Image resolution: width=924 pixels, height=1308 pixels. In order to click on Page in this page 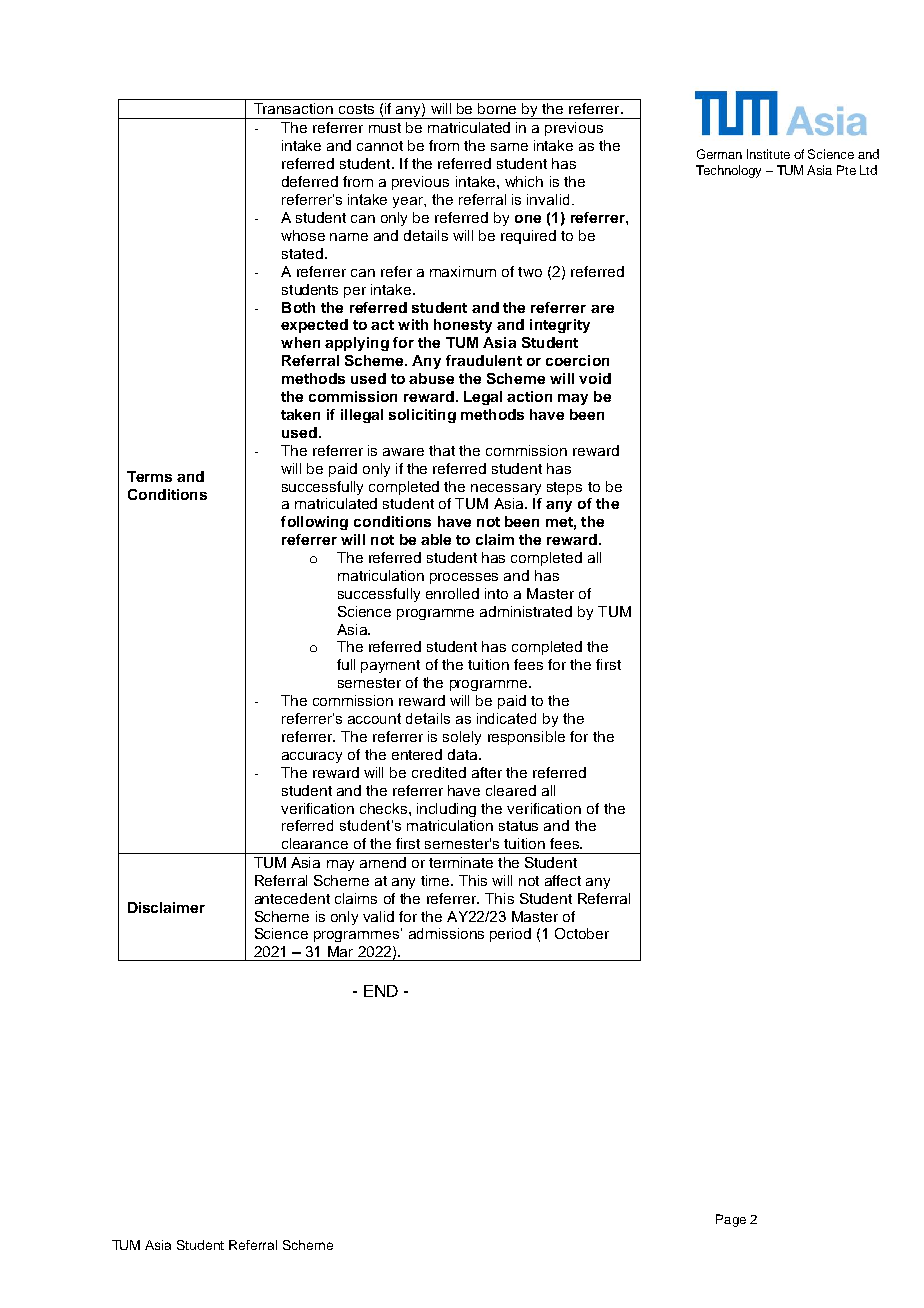, I will do `click(731, 1220)`.
